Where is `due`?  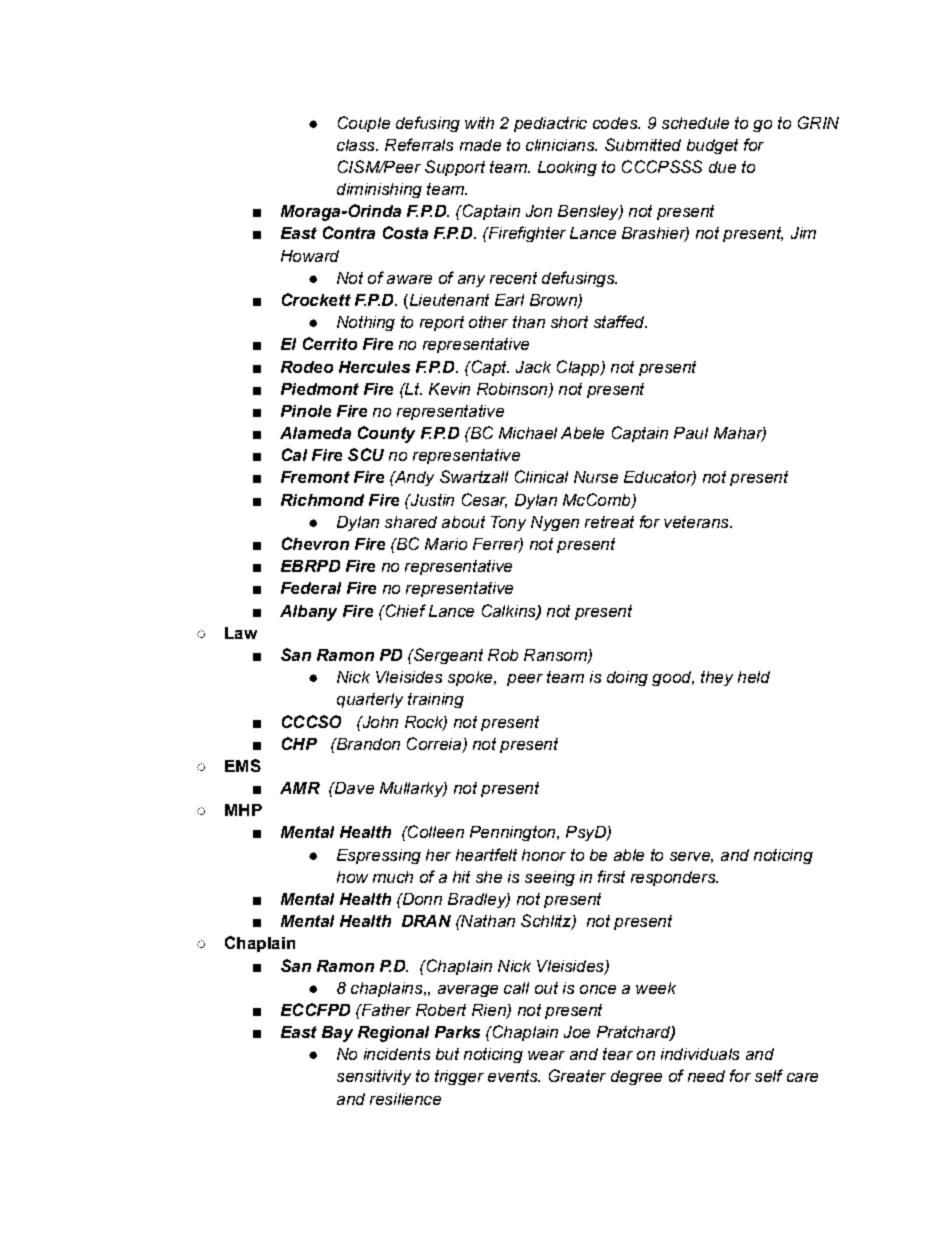 due is located at coordinates (722, 167).
